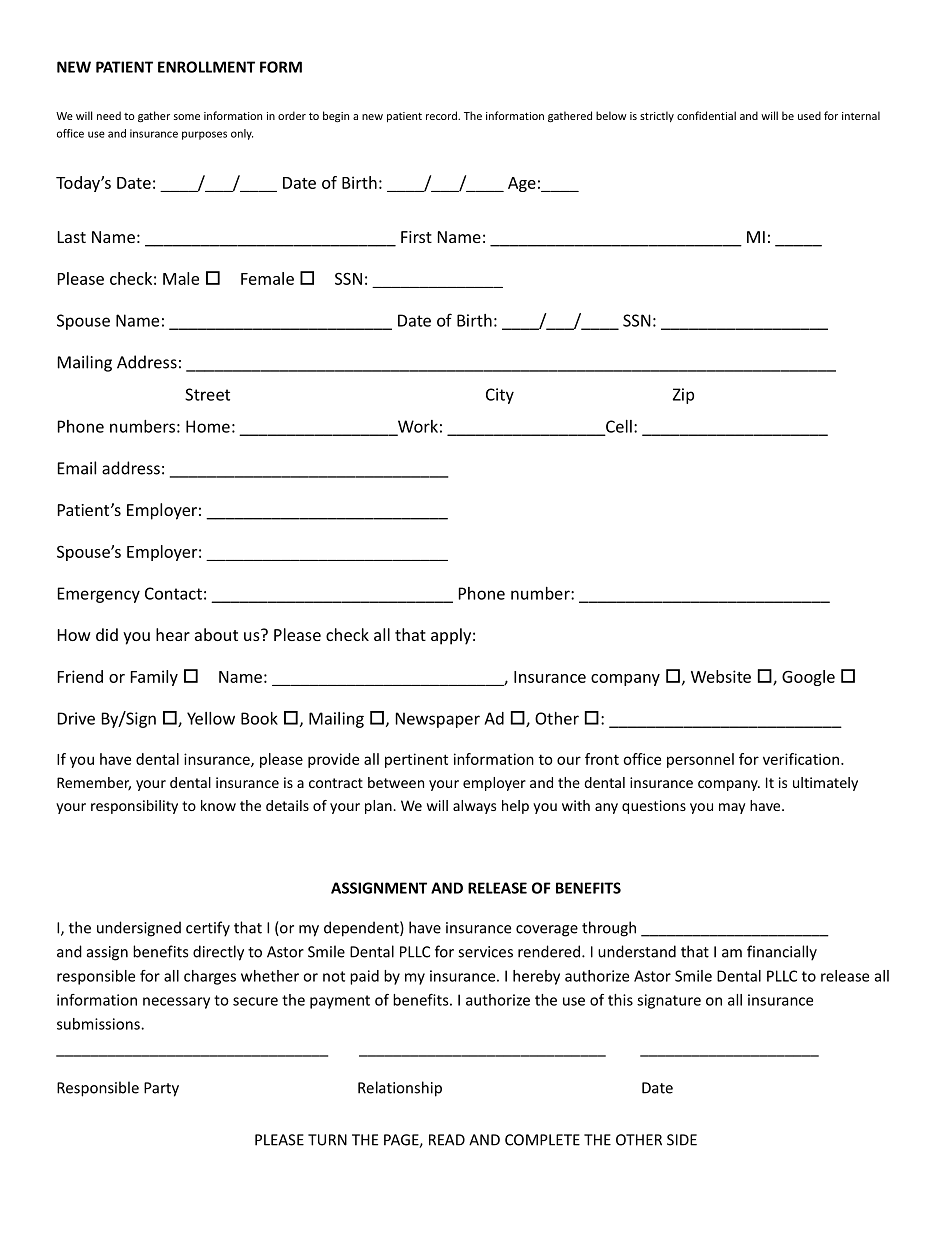 This screenshot has height=1233, width=952. What do you see at coordinates (187, 117) in the screenshot?
I see `some` at bounding box center [187, 117].
